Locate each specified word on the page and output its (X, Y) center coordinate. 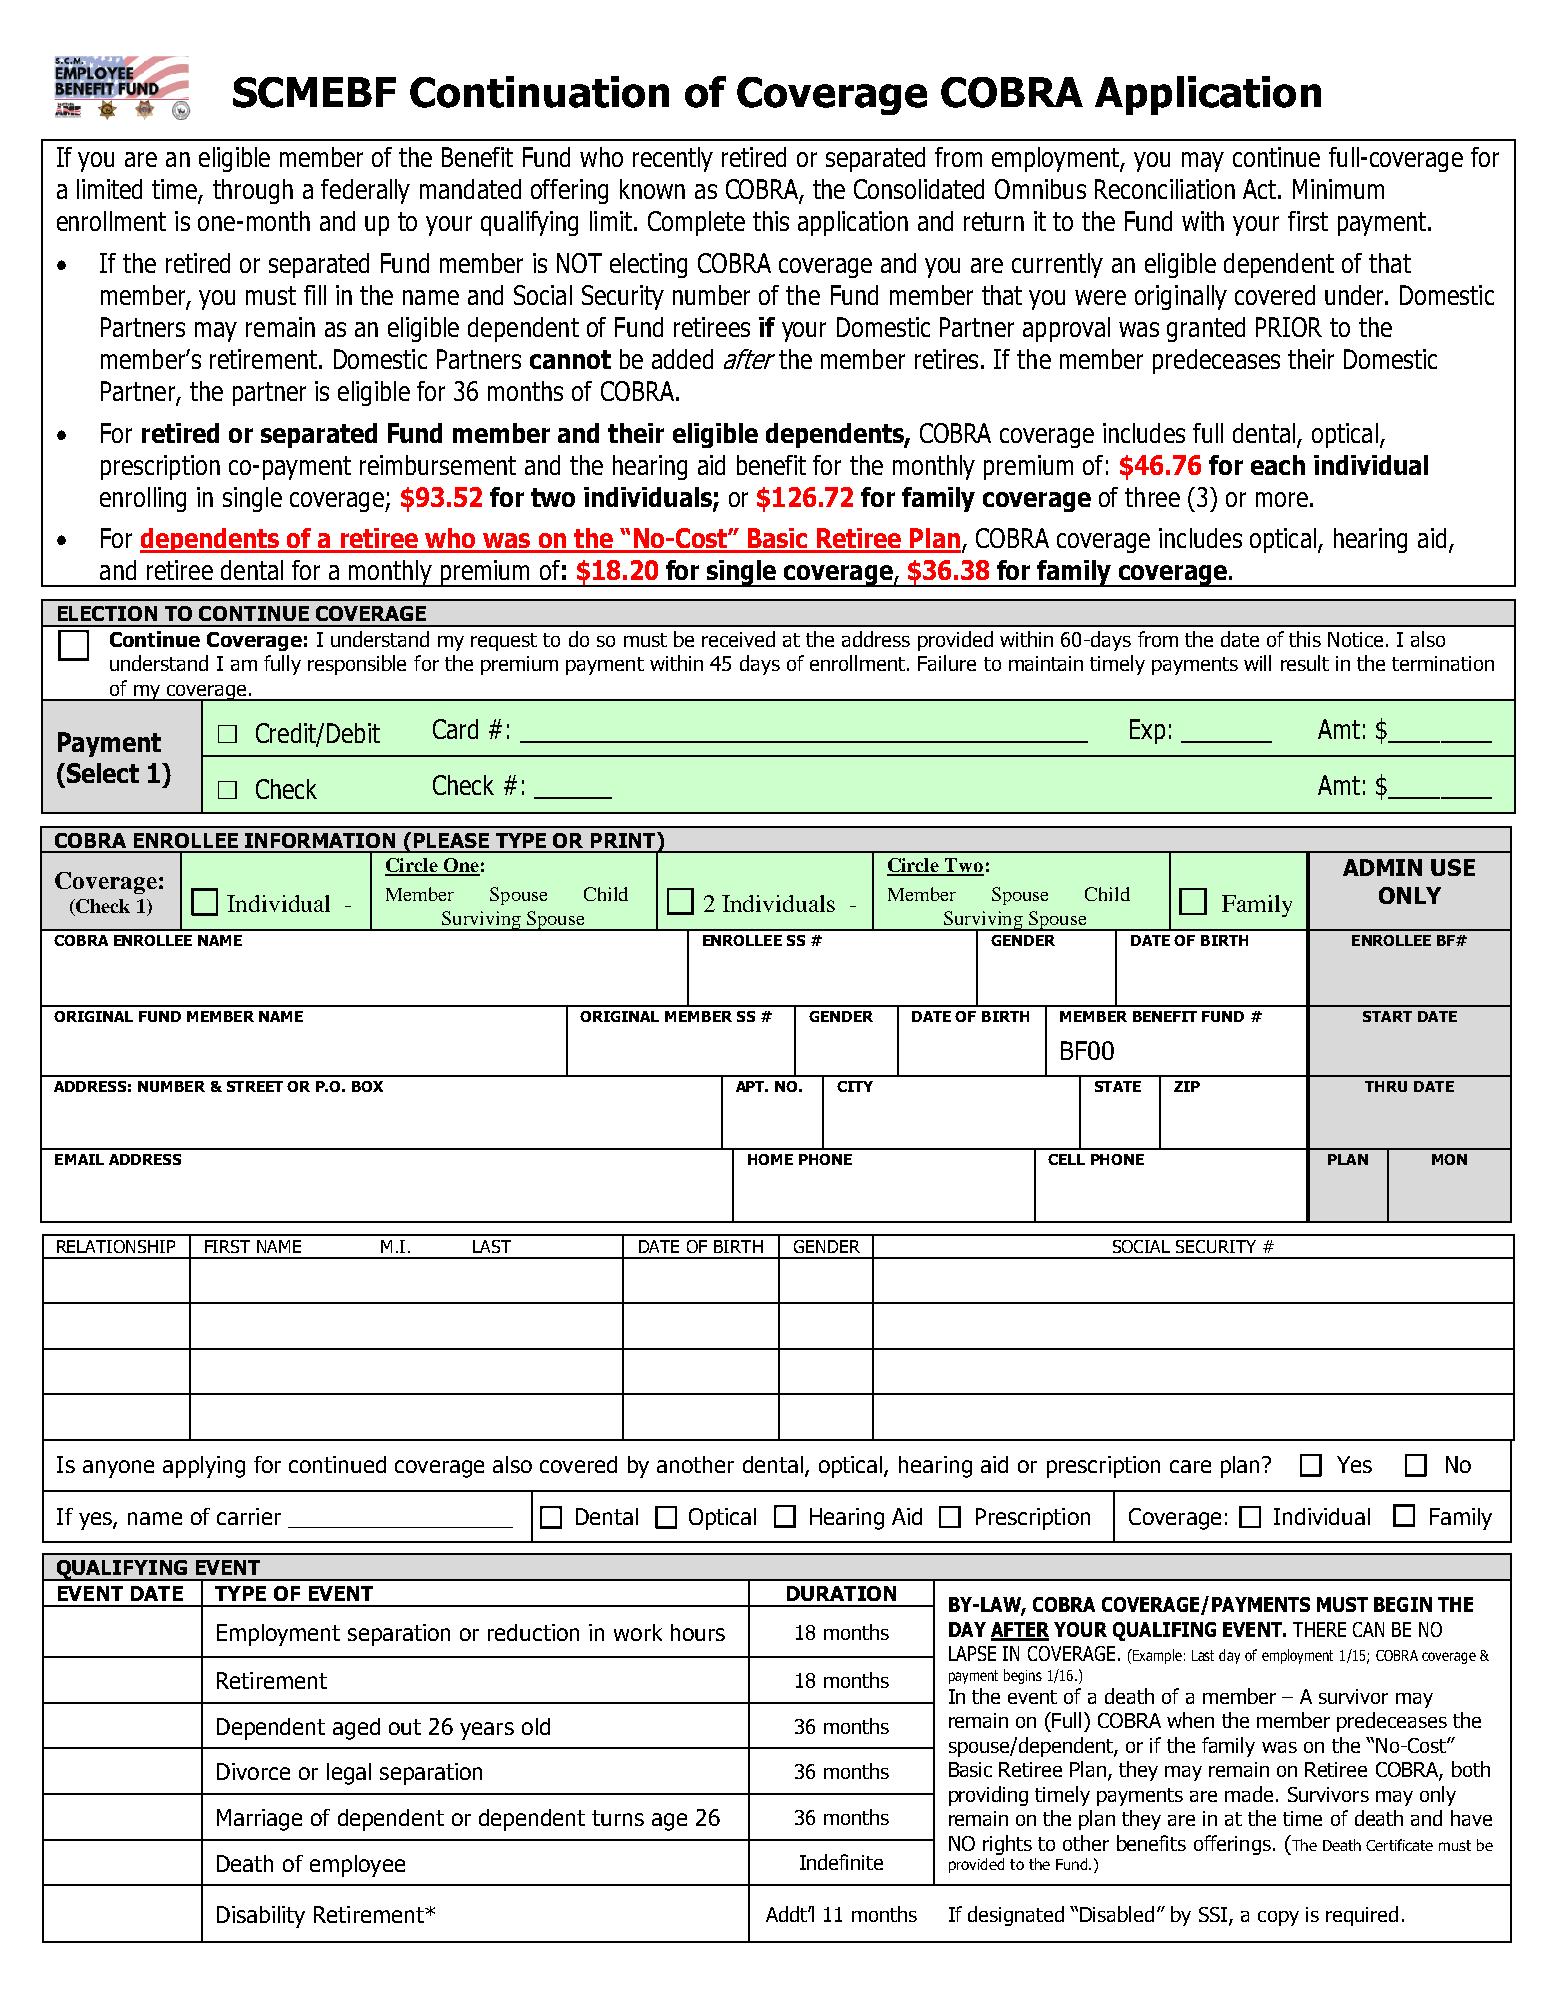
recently (673, 159)
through (253, 191)
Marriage (259, 1820)
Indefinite (841, 1862)
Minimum (1338, 189)
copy (1278, 1918)
